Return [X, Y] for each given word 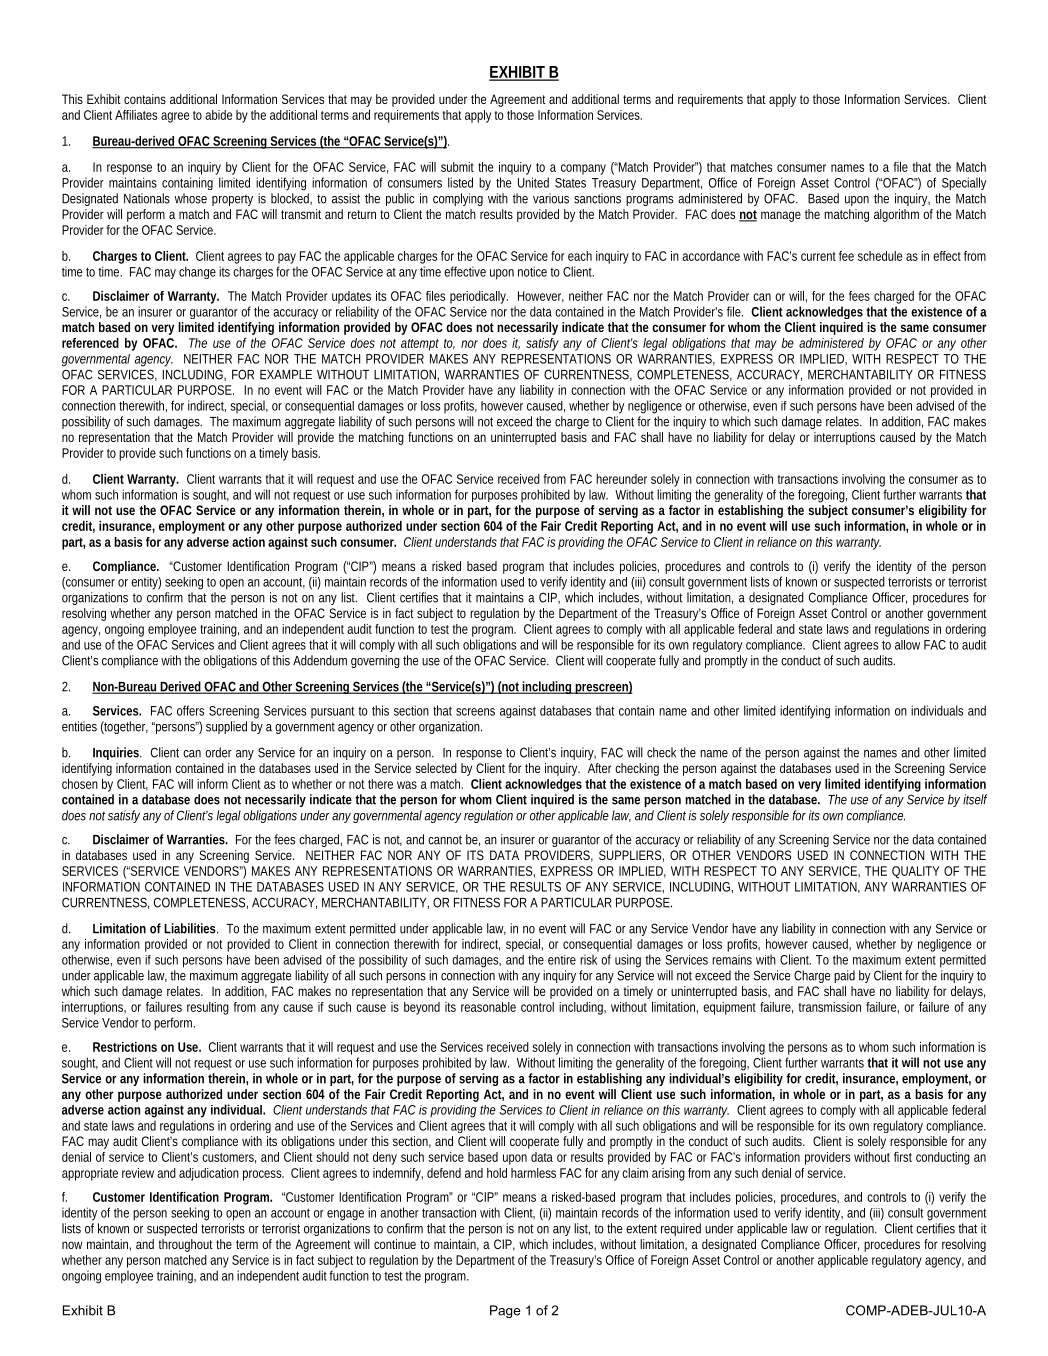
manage [781, 216]
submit [457, 167]
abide [218, 115]
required [681, 1229]
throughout [185, 1245]
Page [505, 1311]
